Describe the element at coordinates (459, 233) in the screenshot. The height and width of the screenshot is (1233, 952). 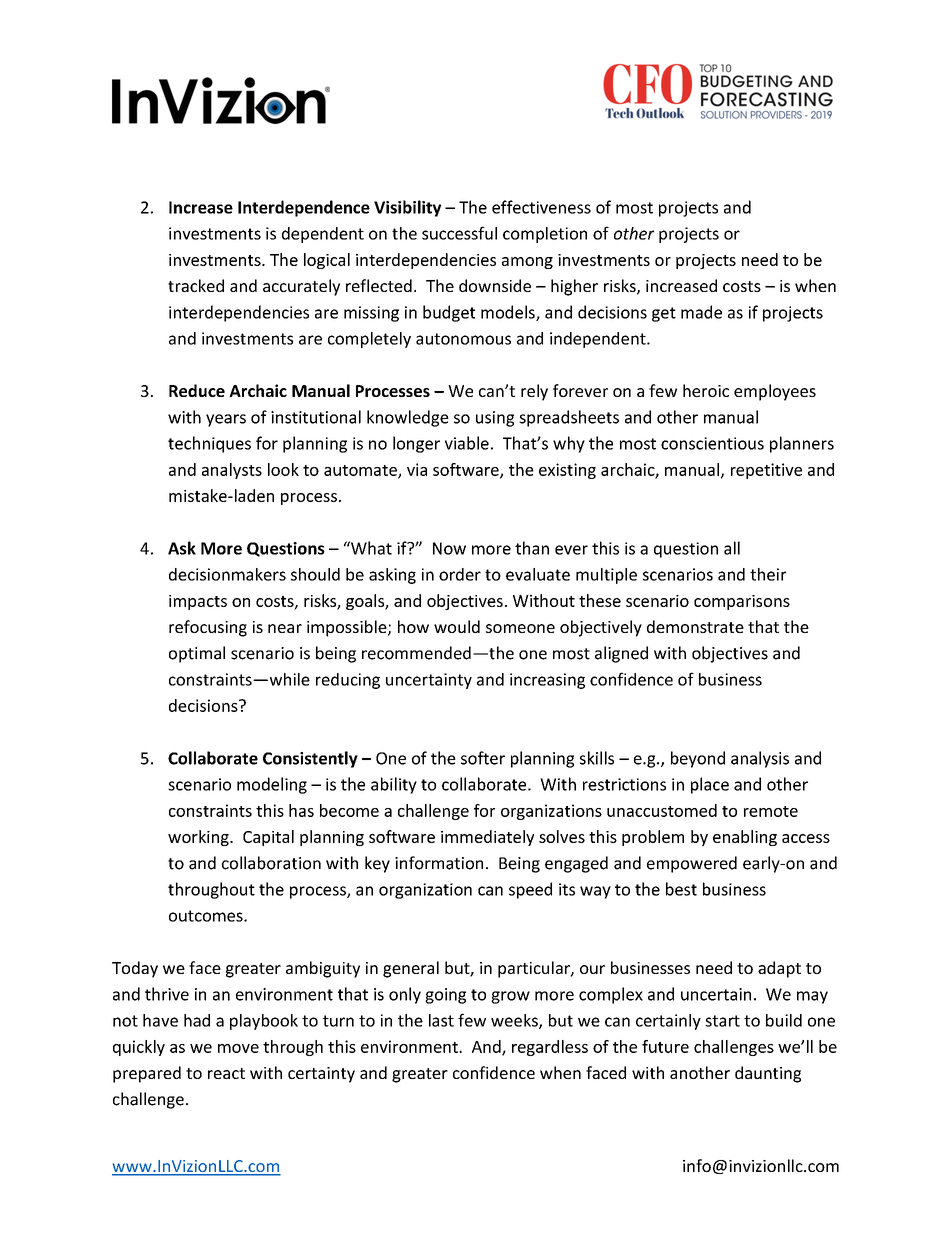
I see `successful` at that location.
